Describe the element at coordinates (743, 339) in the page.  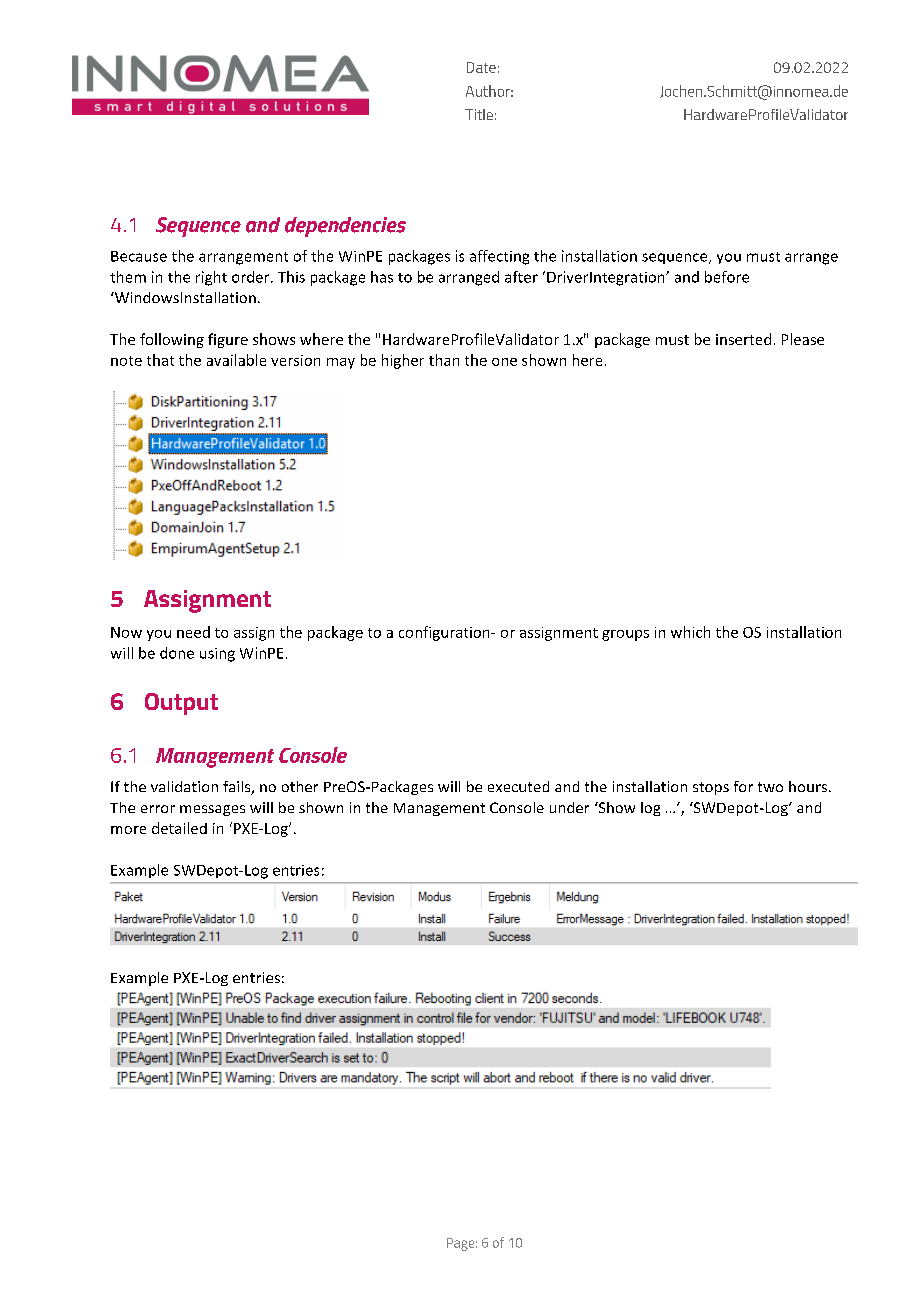
I see `inserted` at that location.
